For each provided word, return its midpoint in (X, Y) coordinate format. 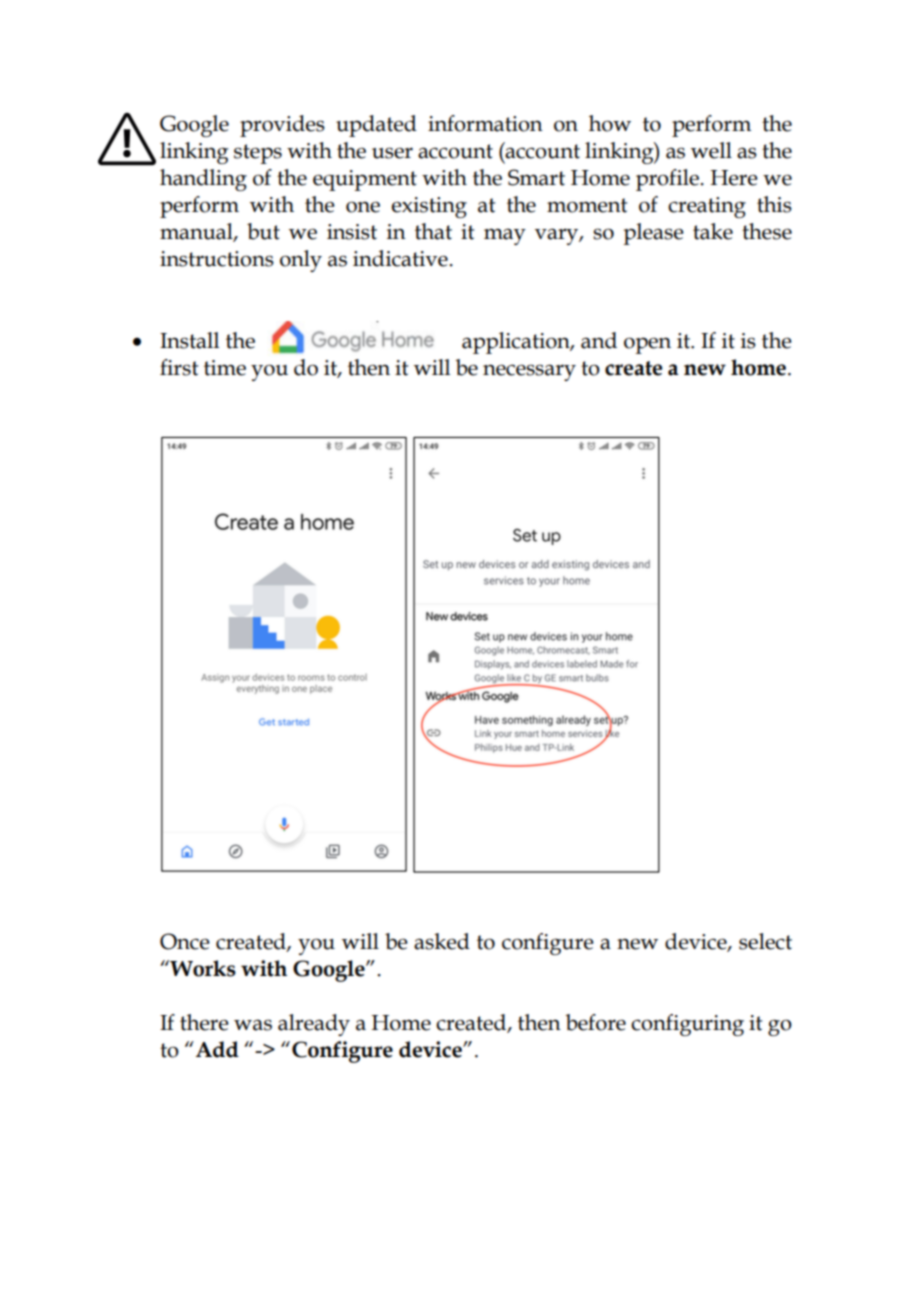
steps (258, 154)
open (647, 345)
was (253, 1025)
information (485, 123)
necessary (529, 372)
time (225, 368)
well (711, 150)
